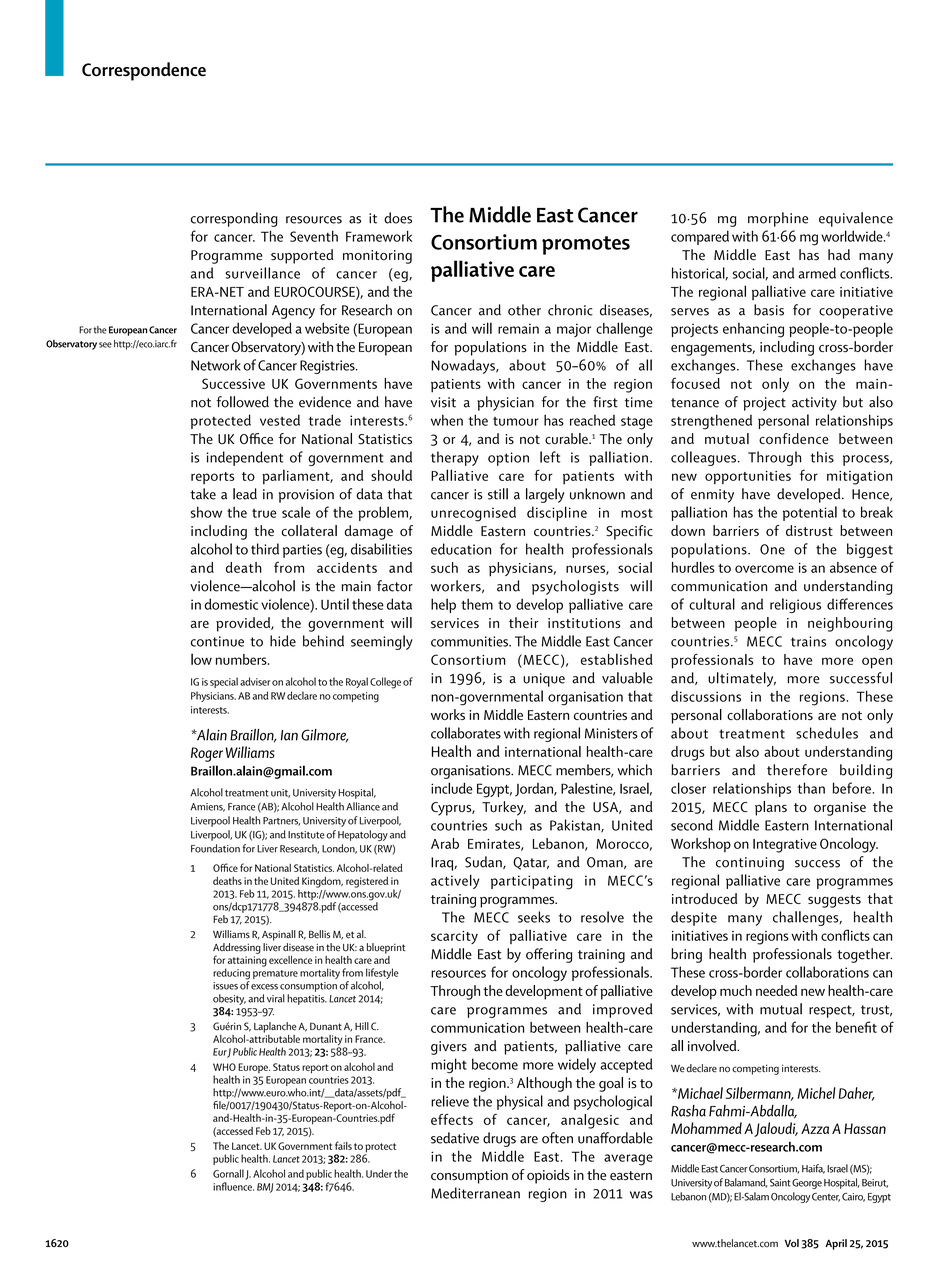  I want to click on Saint, so click(780, 1183).
